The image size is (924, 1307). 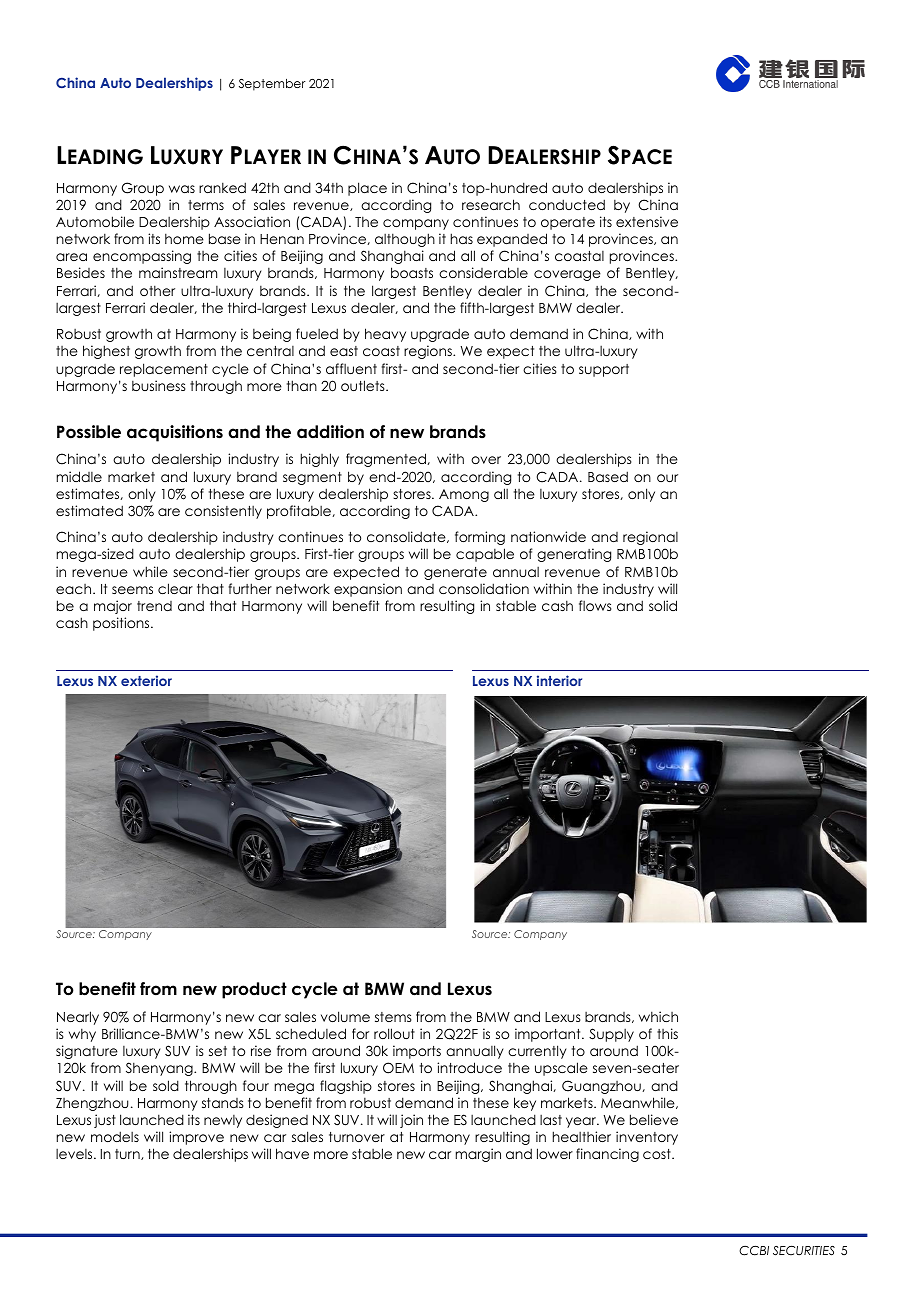 I want to click on support, so click(x=604, y=370).
